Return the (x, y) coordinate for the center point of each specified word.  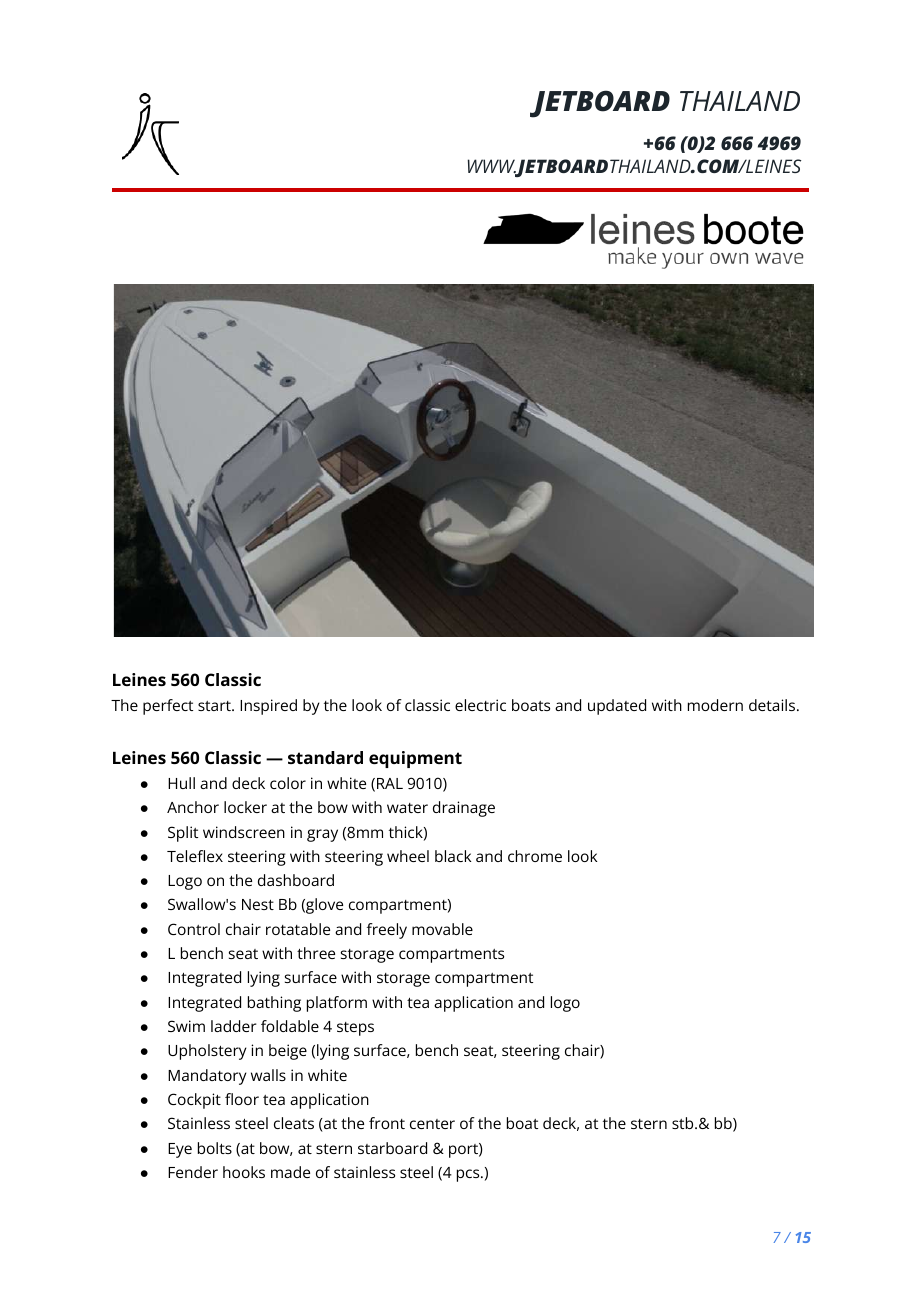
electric (480, 705)
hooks (244, 1172)
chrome (535, 856)
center (432, 1124)
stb (684, 1123)
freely (387, 931)
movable (442, 929)
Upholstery (207, 1052)
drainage (464, 809)
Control (194, 929)
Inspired (268, 707)
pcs (469, 1175)
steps (355, 1029)
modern (715, 705)
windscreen (244, 832)
